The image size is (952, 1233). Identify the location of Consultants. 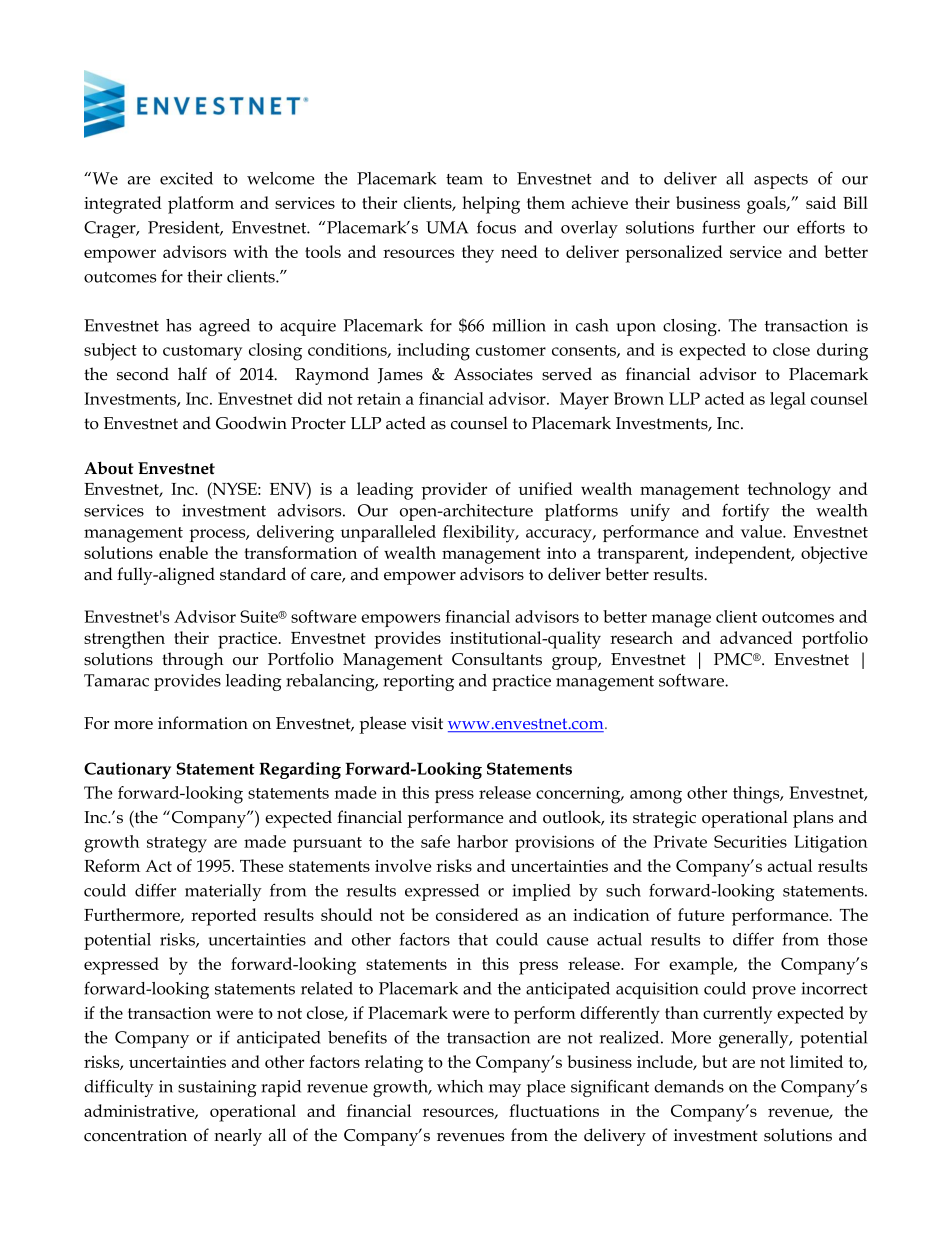
(497, 659).
